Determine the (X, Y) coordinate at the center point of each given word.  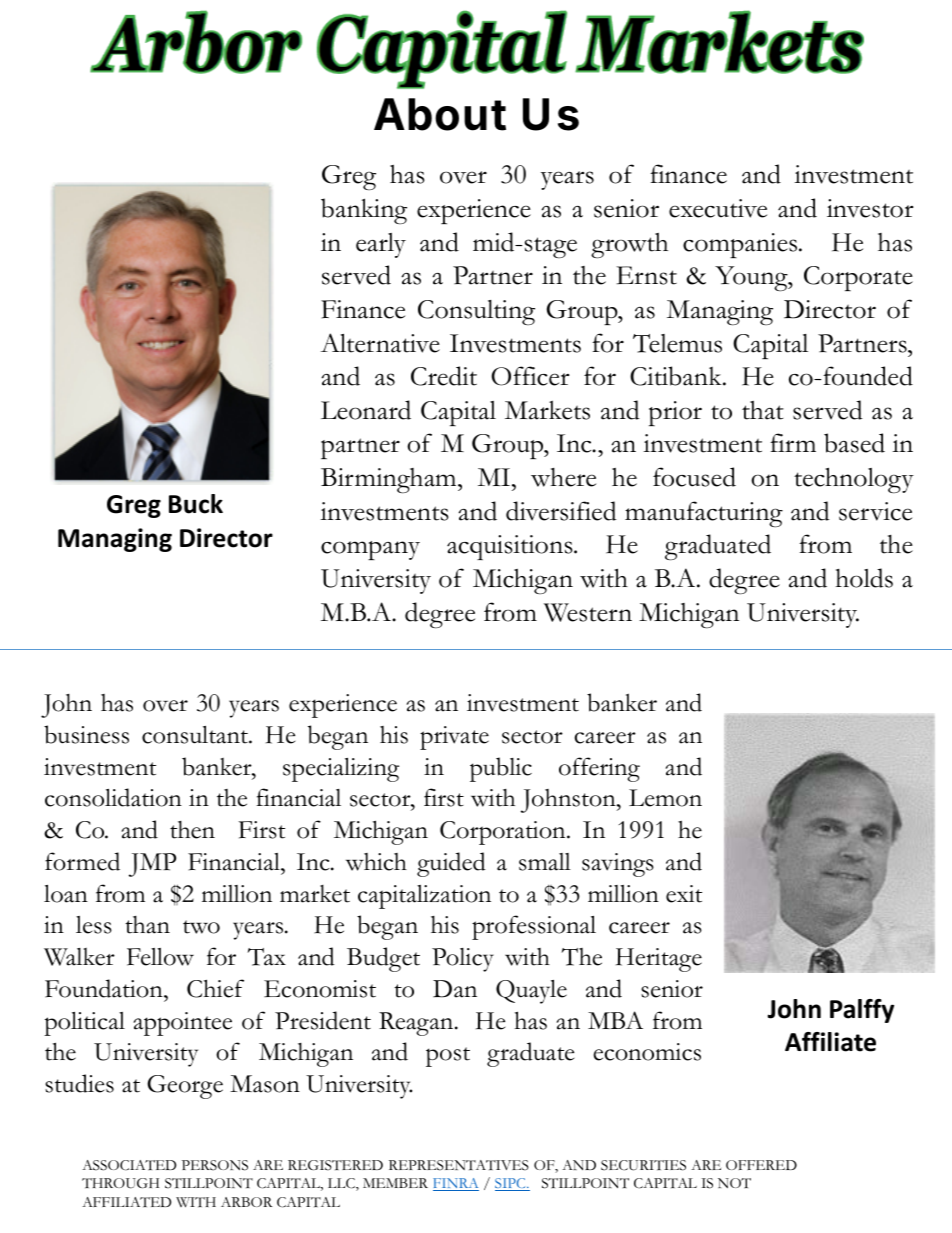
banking (364, 211)
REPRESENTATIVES (459, 1165)
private (454, 738)
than (147, 925)
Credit (444, 376)
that (763, 410)
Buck (196, 504)
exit (684, 894)
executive (718, 208)
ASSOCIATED (129, 1165)
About (440, 114)
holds (864, 578)
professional (534, 927)
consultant (196, 735)
